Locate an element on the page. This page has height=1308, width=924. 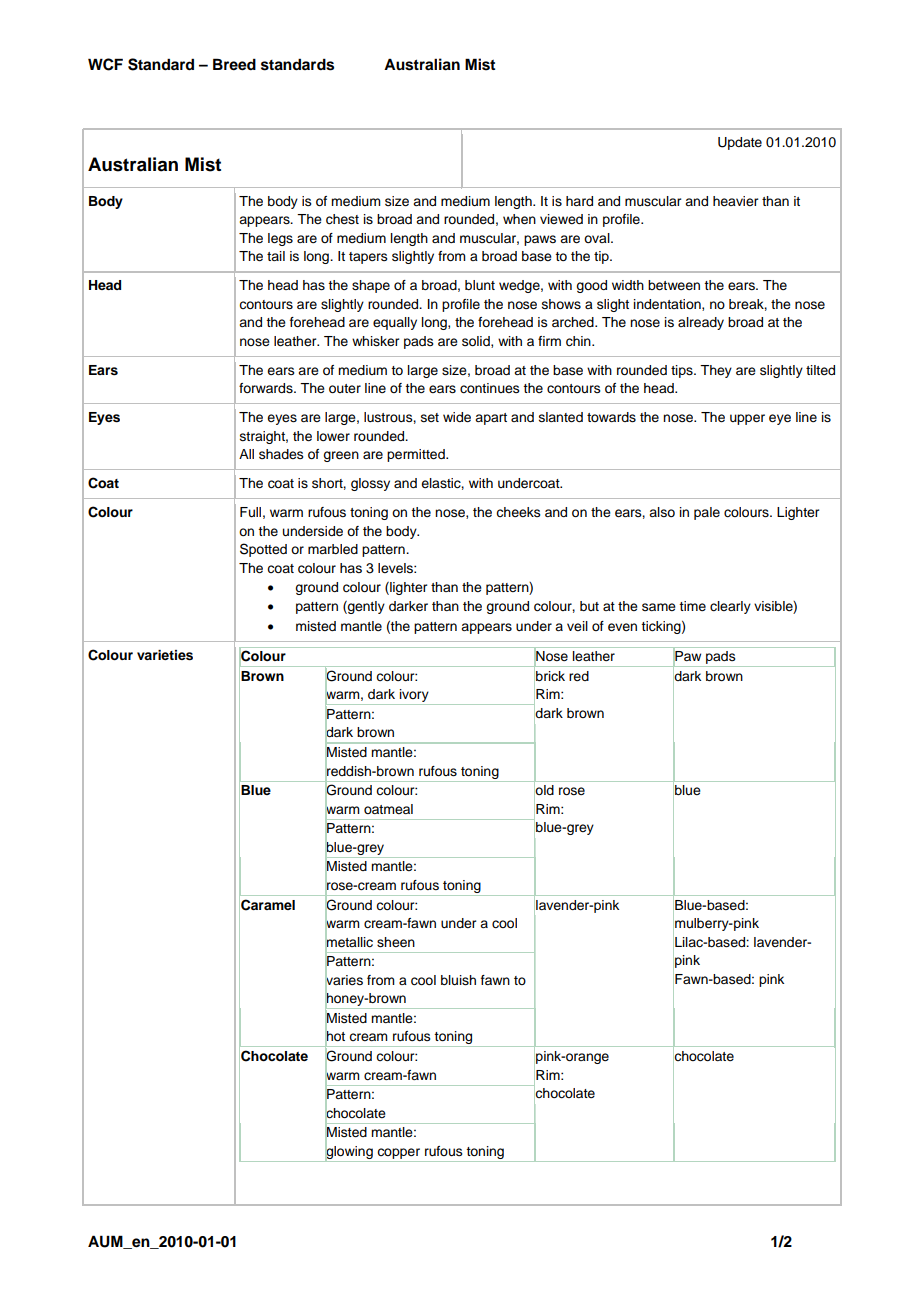
varieties is located at coordinates (165, 655).
